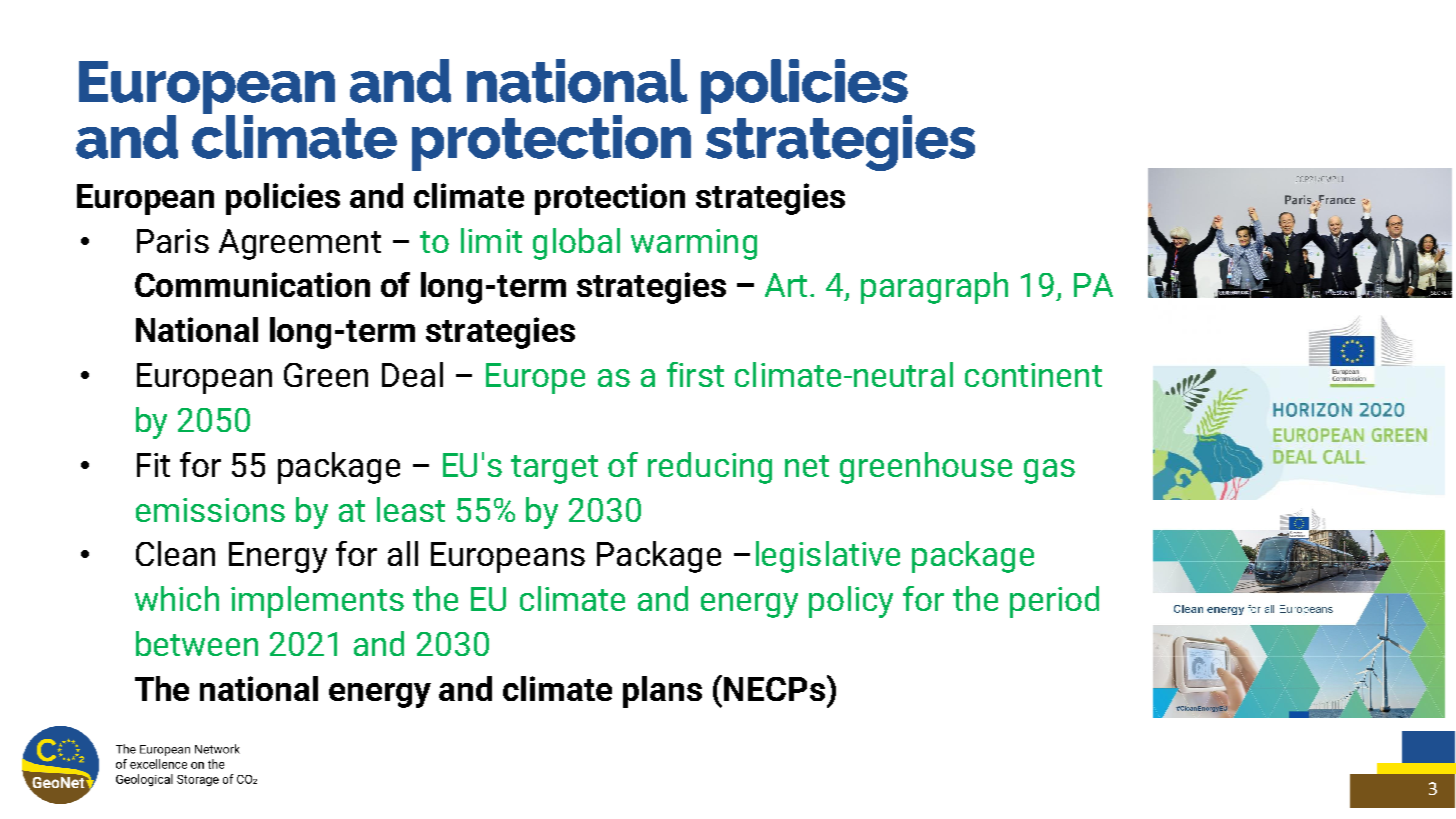 This document has width=1456, height=819. I want to click on Clean, so click(175, 553).
